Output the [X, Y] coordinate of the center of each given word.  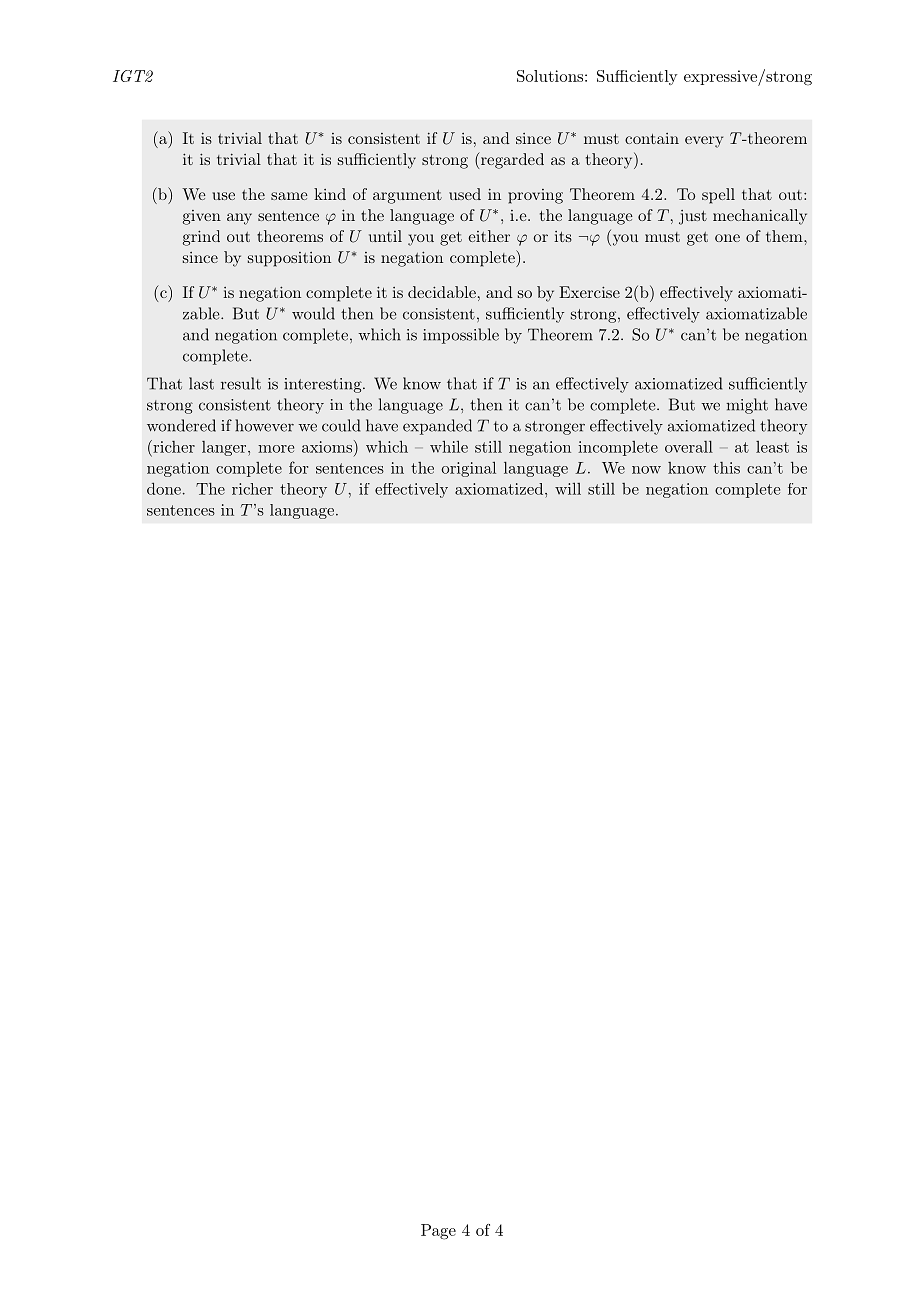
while [449, 446]
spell [718, 196]
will [568, 488]
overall [689, 447]
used [465, 194]
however [264, 425]
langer [225, 448]
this [726, 468]
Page [438, 1232]
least [772, 447]
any [239, 219]
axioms [327, 447]
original [468, 469]
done [164, 488]
